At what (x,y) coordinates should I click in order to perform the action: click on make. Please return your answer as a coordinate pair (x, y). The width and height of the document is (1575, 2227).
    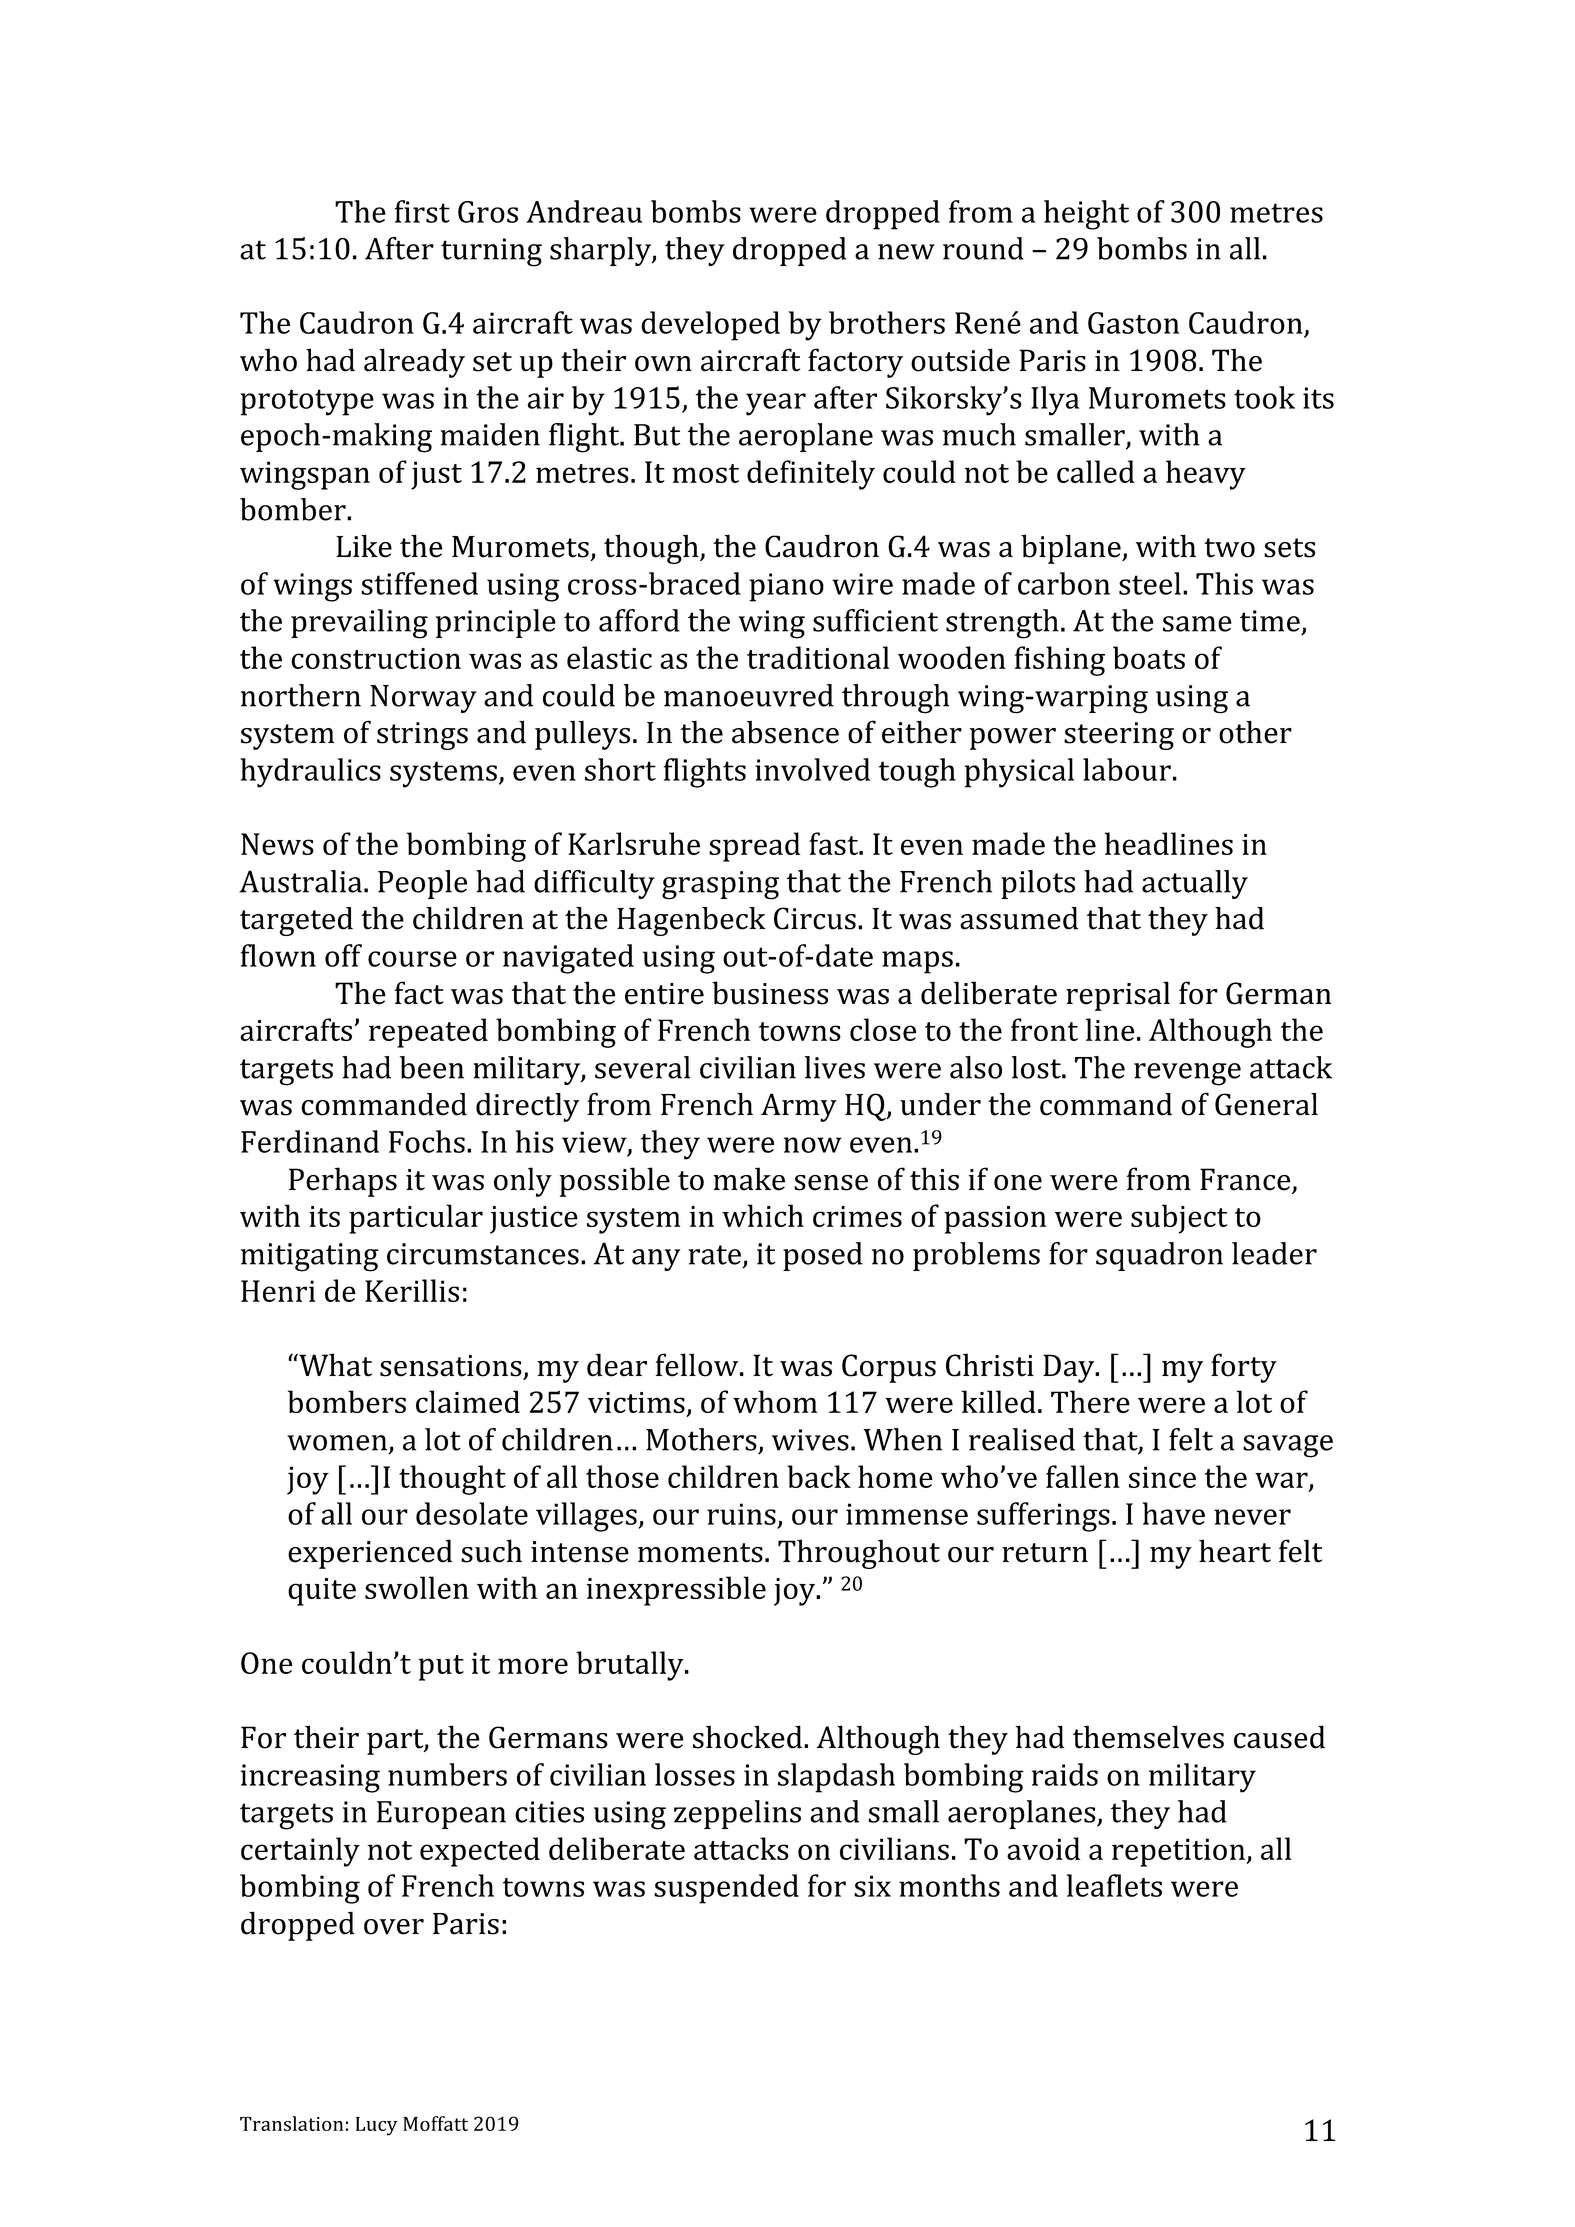
    Looking at the image, I should click on (749, 1179).
